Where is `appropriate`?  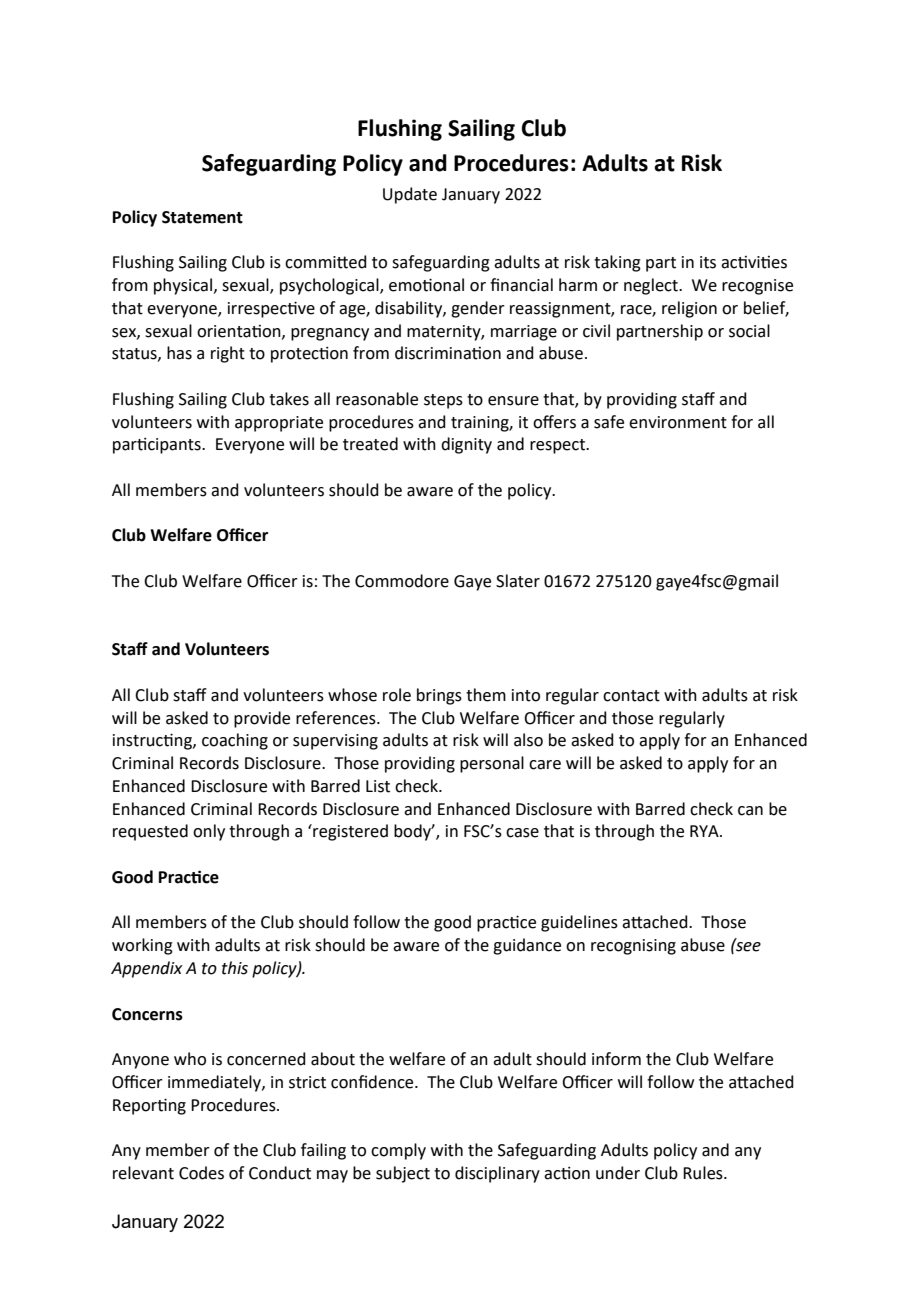 appropriate is located at coordinates (279, 424).
